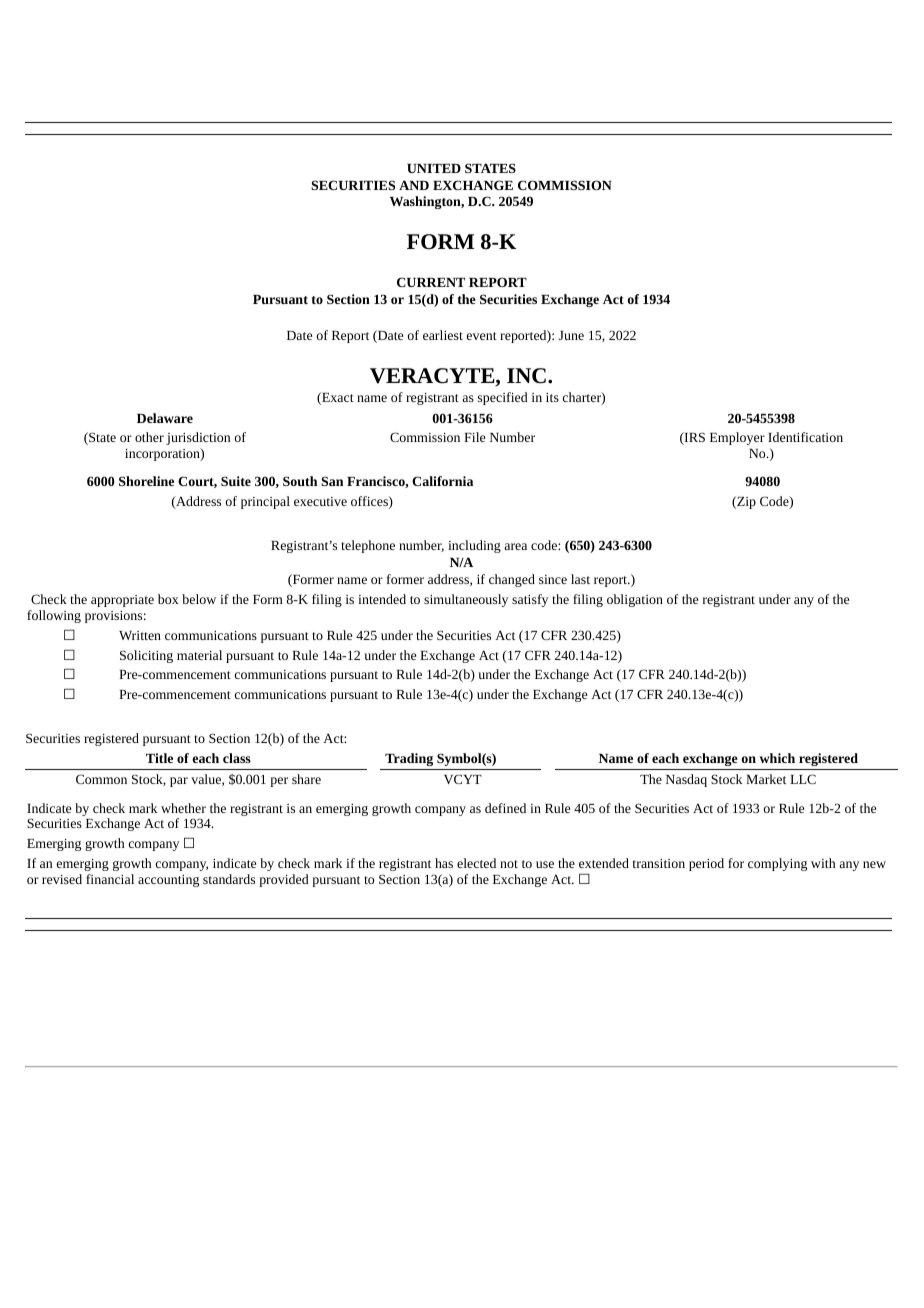  What do you see at coordinates (168, 881) in the screenshot?
I see `accounting` at bounding box center [168, 881].
